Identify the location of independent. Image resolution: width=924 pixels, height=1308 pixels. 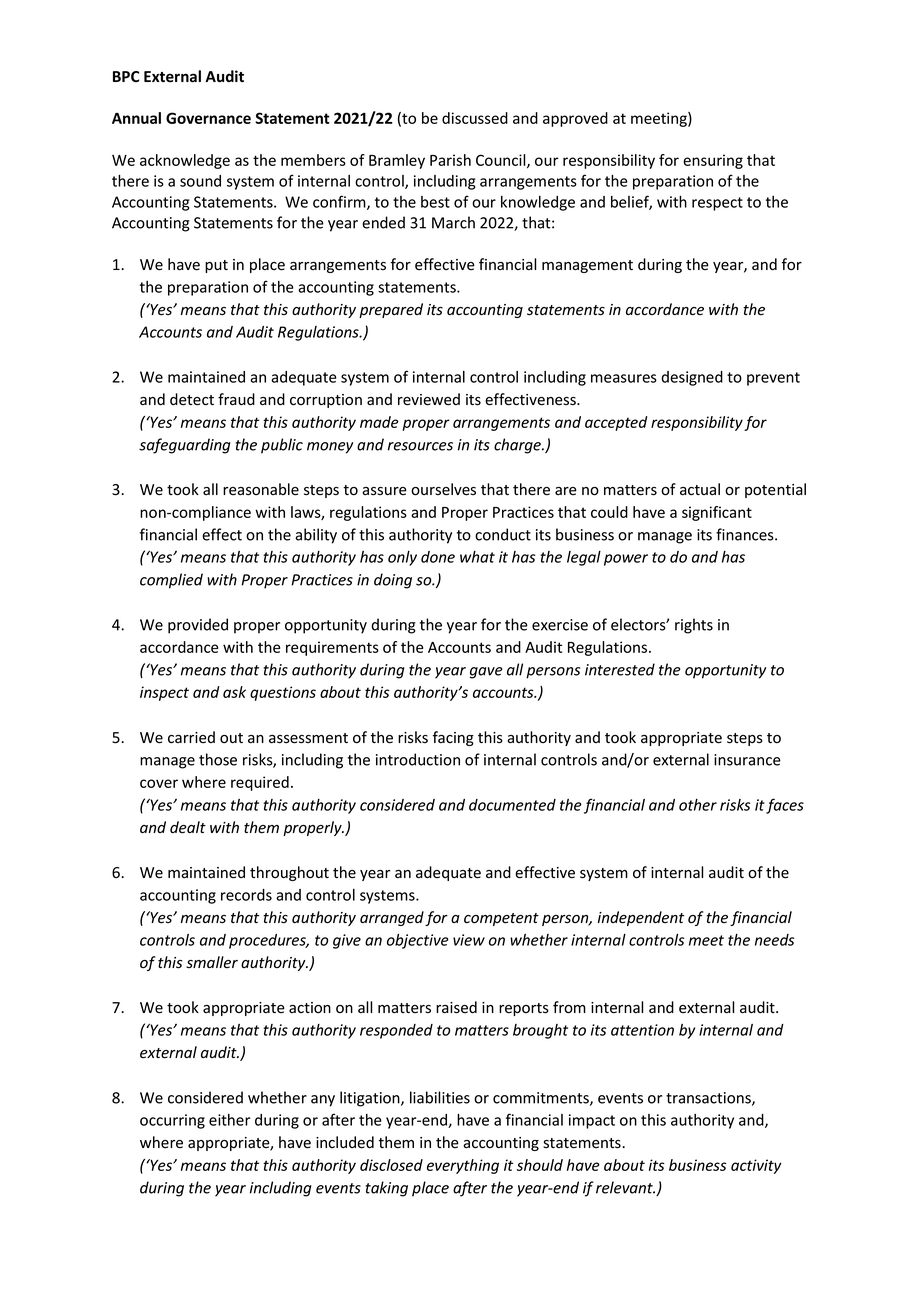
(641, 918).
